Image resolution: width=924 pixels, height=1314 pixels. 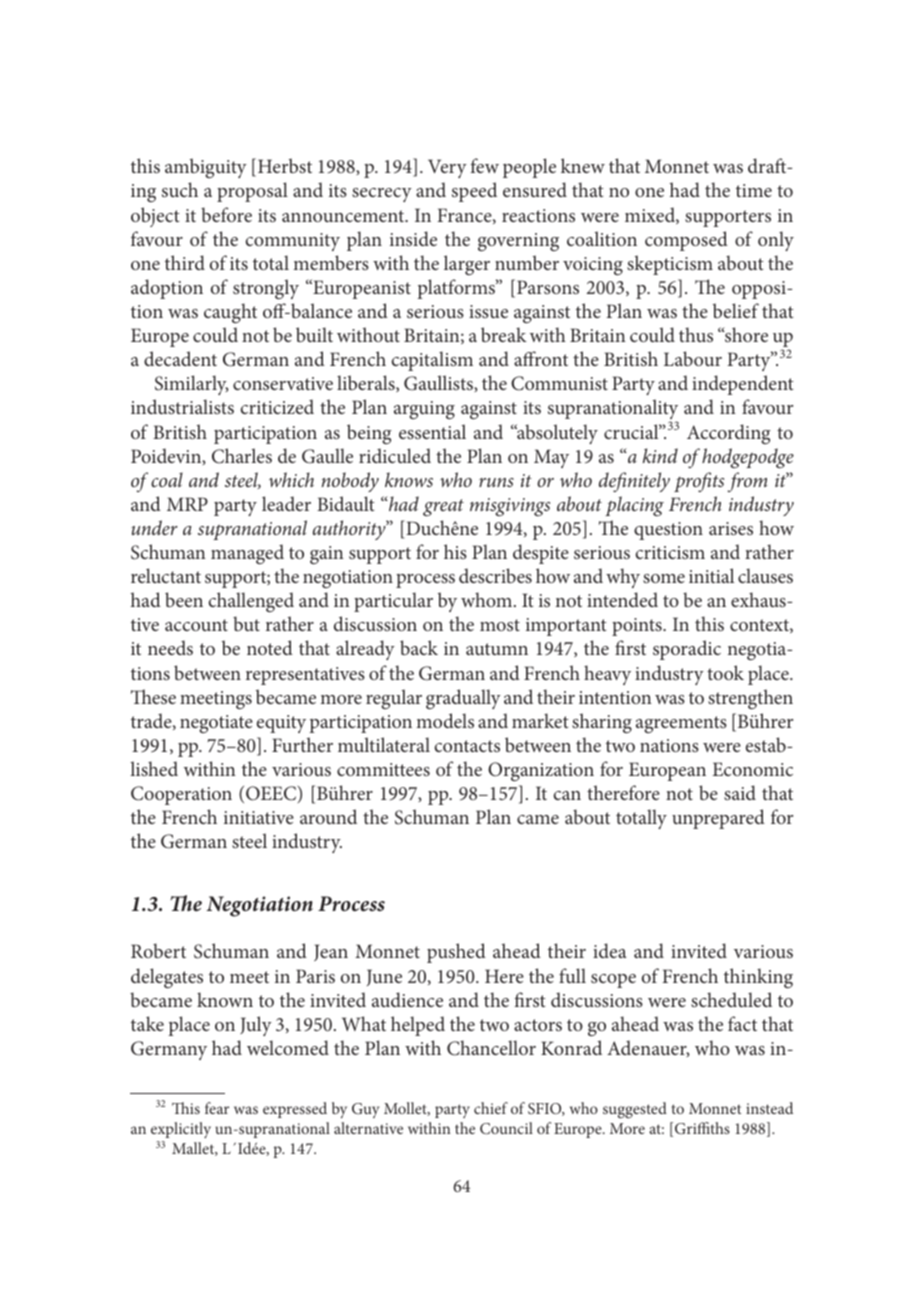 What do you see at coordinates (754, 190) in the screenshot?
I see `time` at bounding box center [754, 190].
